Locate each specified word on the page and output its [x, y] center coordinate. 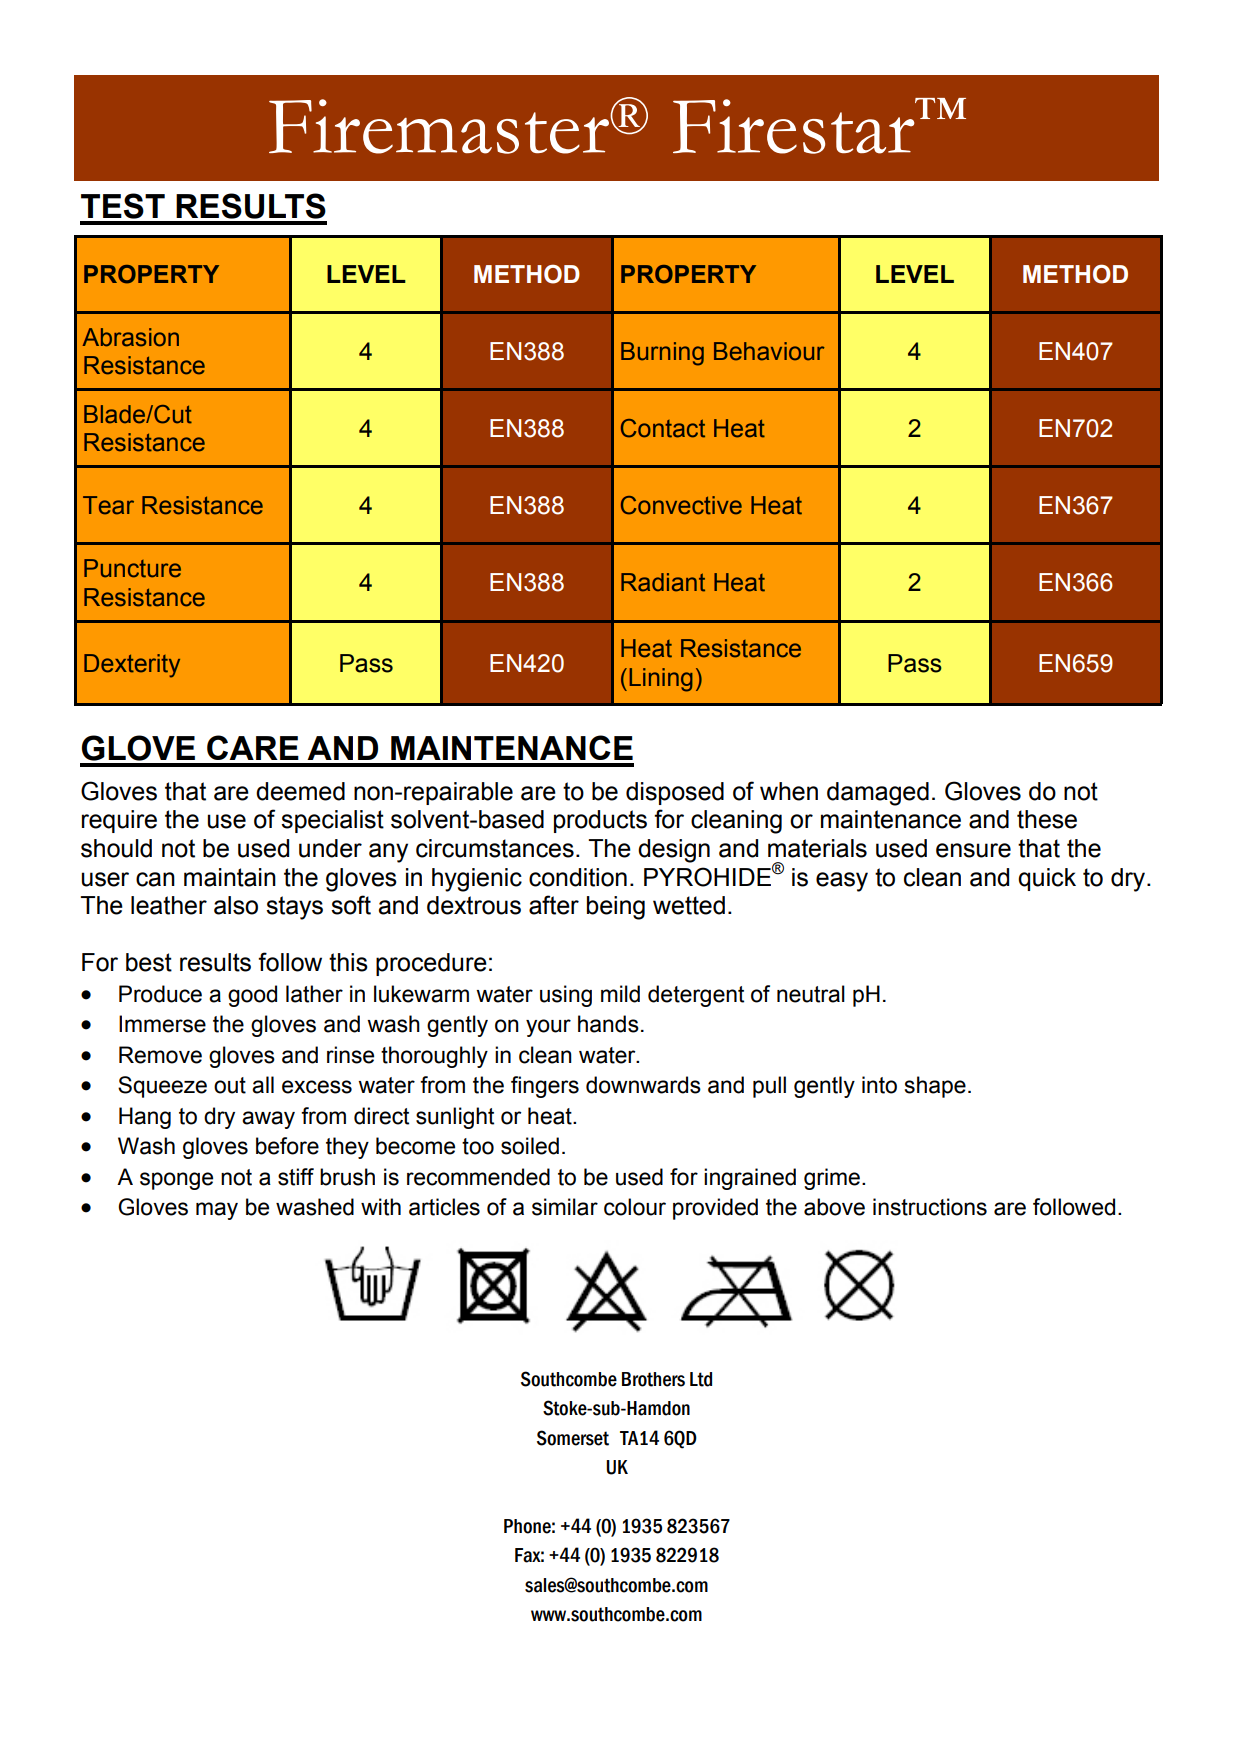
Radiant [663, 582]
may [217, 1211]
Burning [662, 354]
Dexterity [132, 666]
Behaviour [769, 351]
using [566, 996]
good [252, 996]
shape [935, 1087]
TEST [123, 206]
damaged [878, 794]
